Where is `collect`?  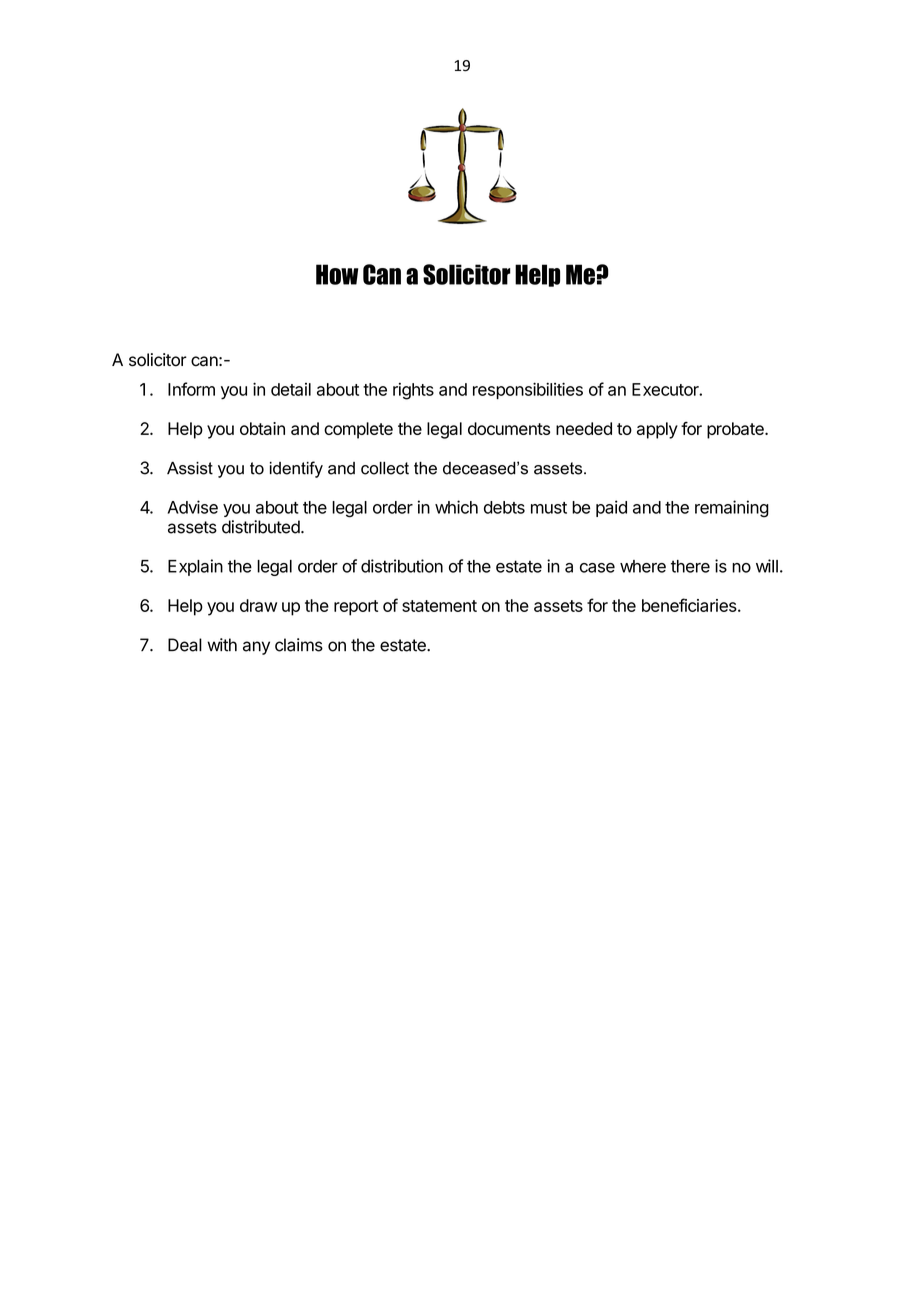 collect is located at coordinates (385, 468).
